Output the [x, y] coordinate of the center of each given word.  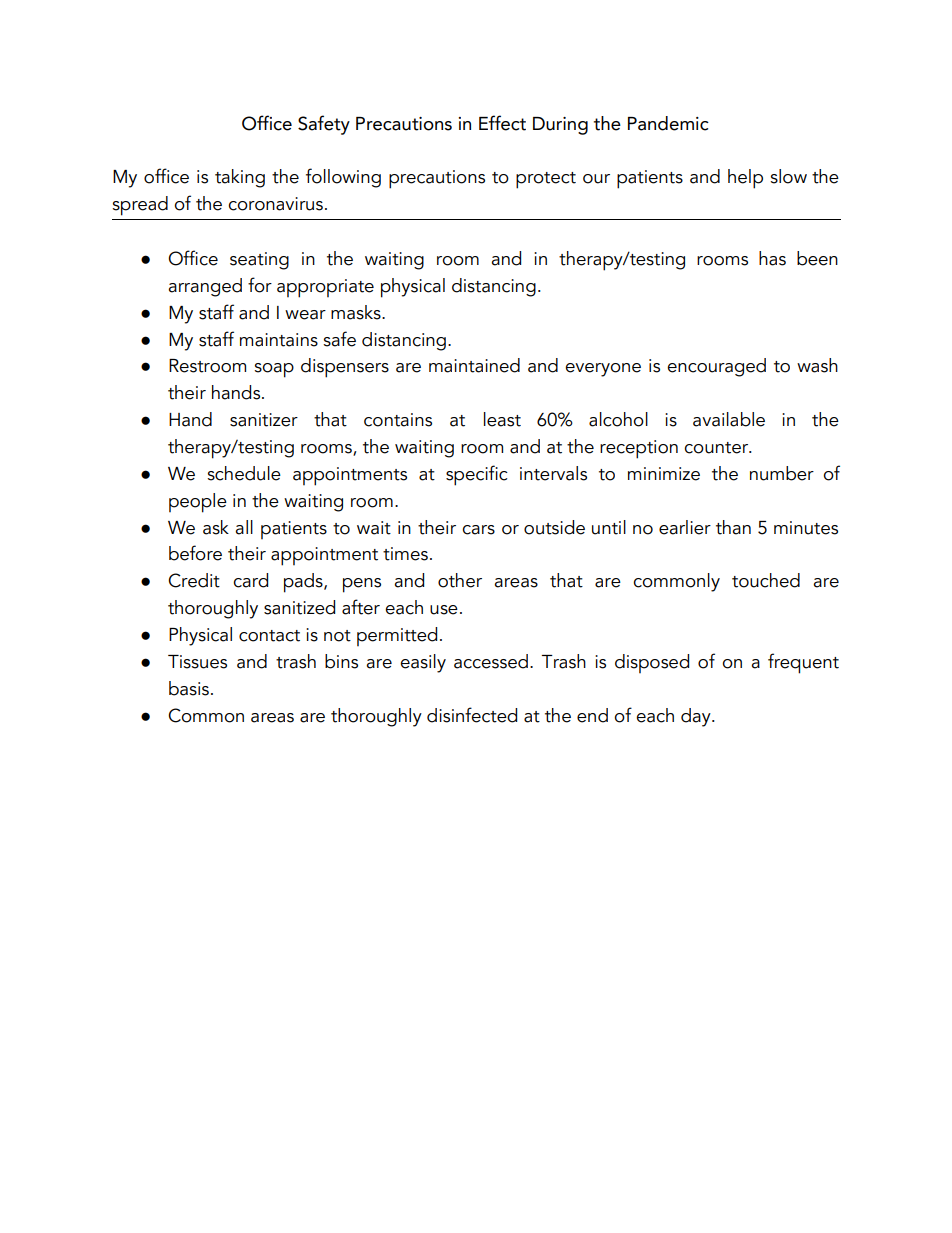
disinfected [472, 715]
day [697, 717]
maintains [279, 340]
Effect [502, 123]
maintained [474, 365]
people [198, 503]
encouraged [716, 367]
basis [189, 688]
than [733, 527]
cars [478, 530]
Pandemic [668, 123]
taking [240, 178]
